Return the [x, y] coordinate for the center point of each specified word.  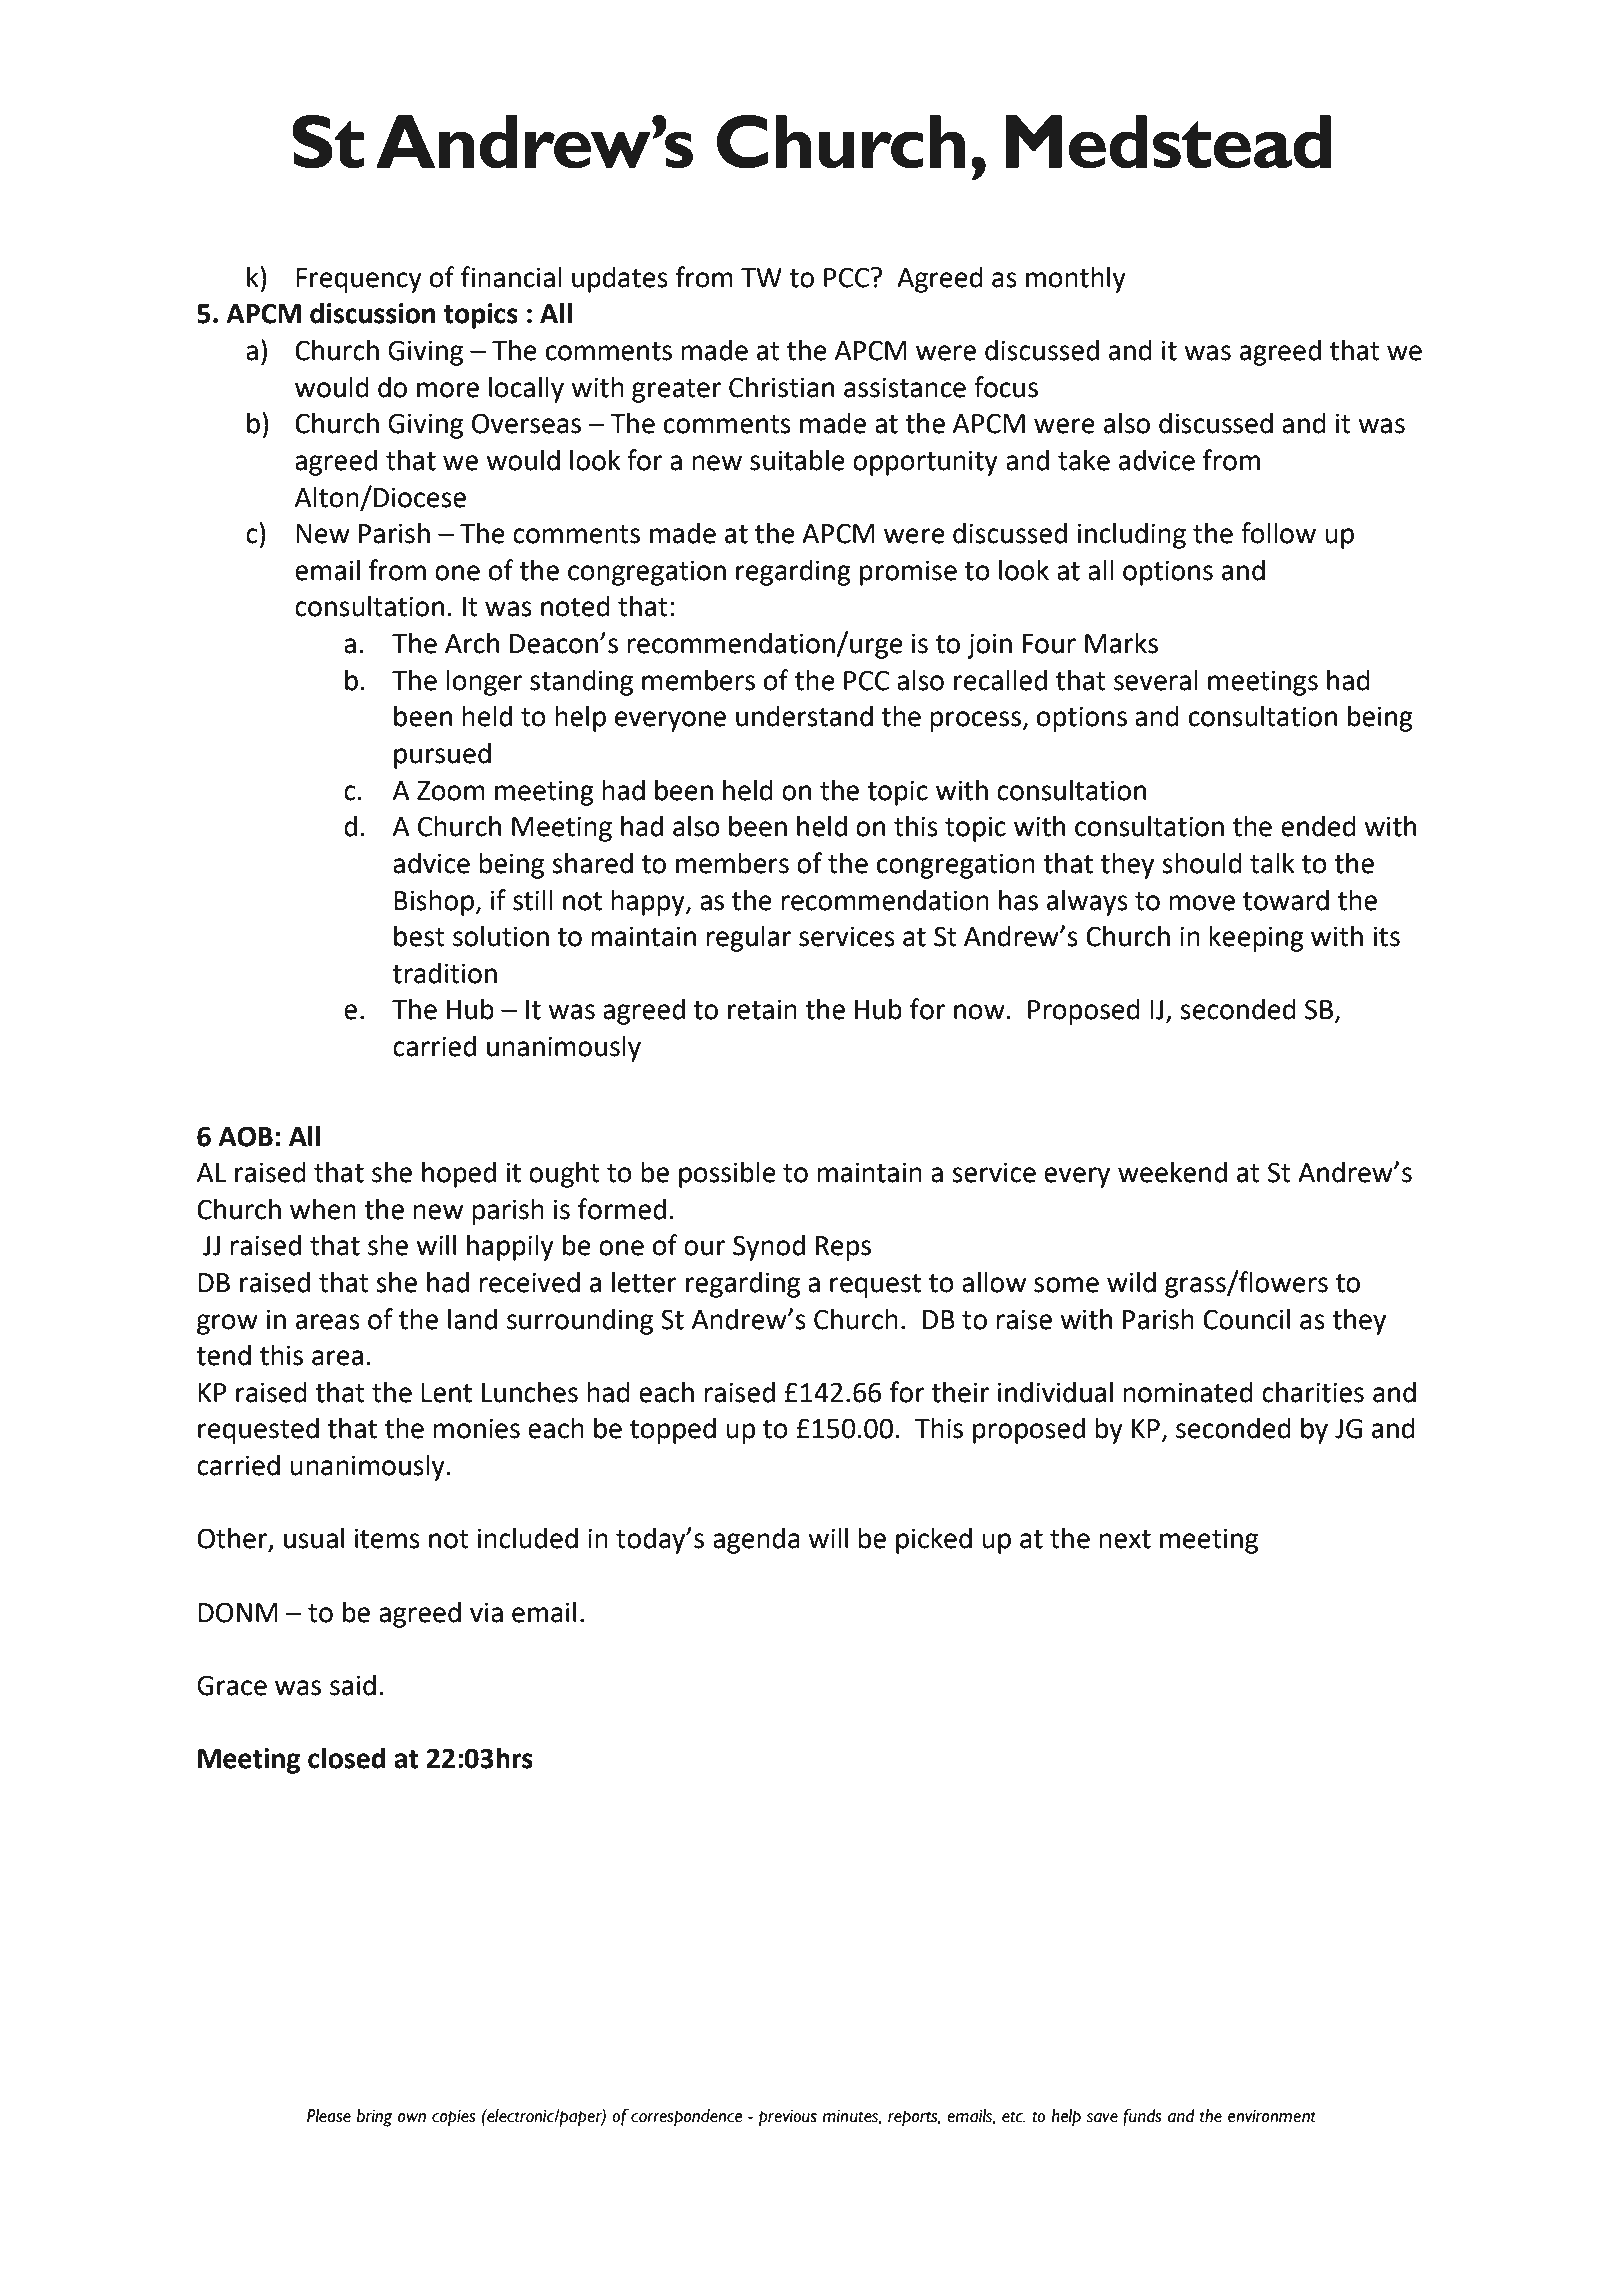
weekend [1172, 1172]
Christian [781, 387]
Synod [769, 1247]
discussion [372, 313]
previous [788, 2118]
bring [374, 2118]
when [323, 1209]
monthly [1076, 279]
